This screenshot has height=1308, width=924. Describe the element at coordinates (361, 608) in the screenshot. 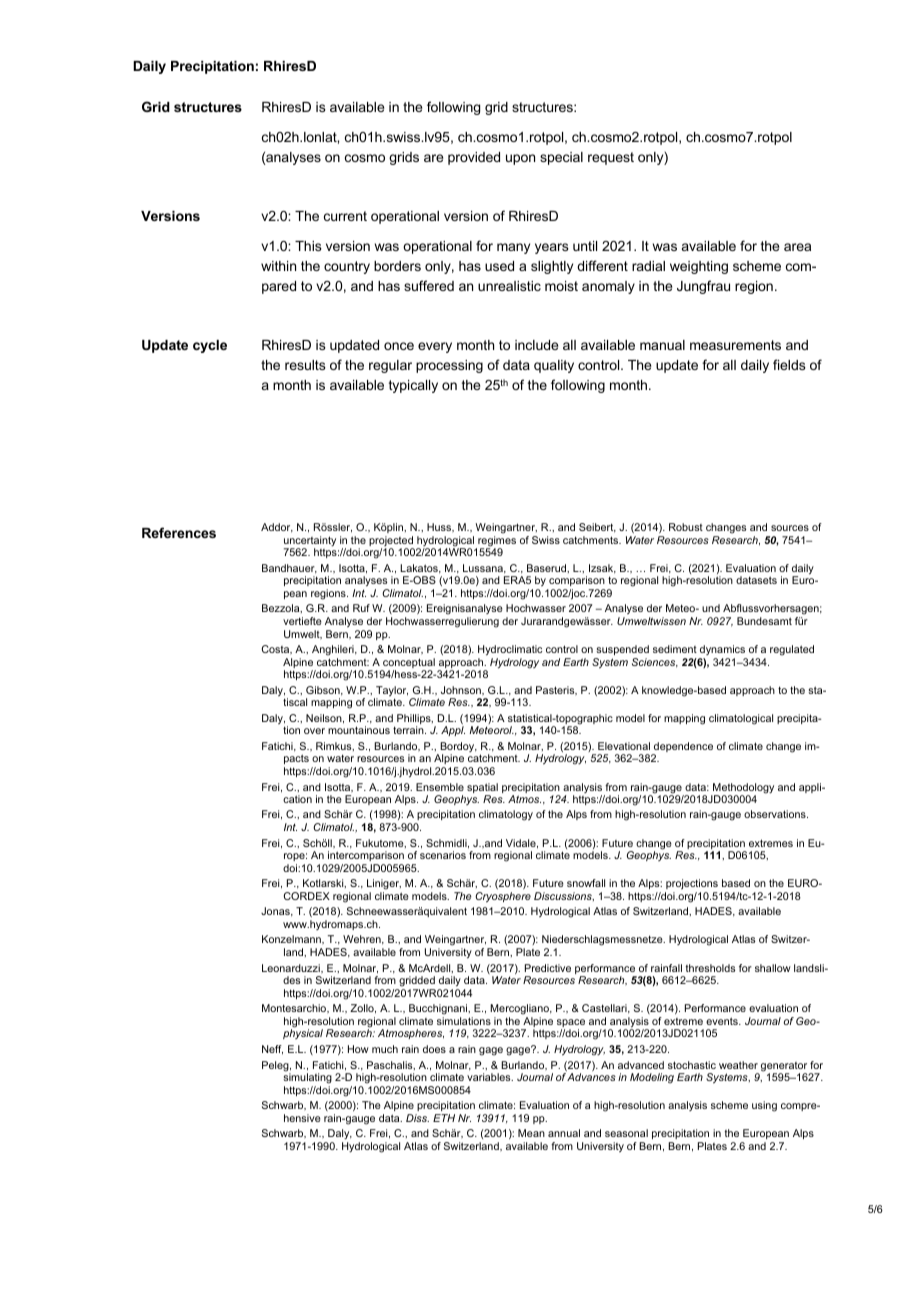

I see `Ruf` at that location.
